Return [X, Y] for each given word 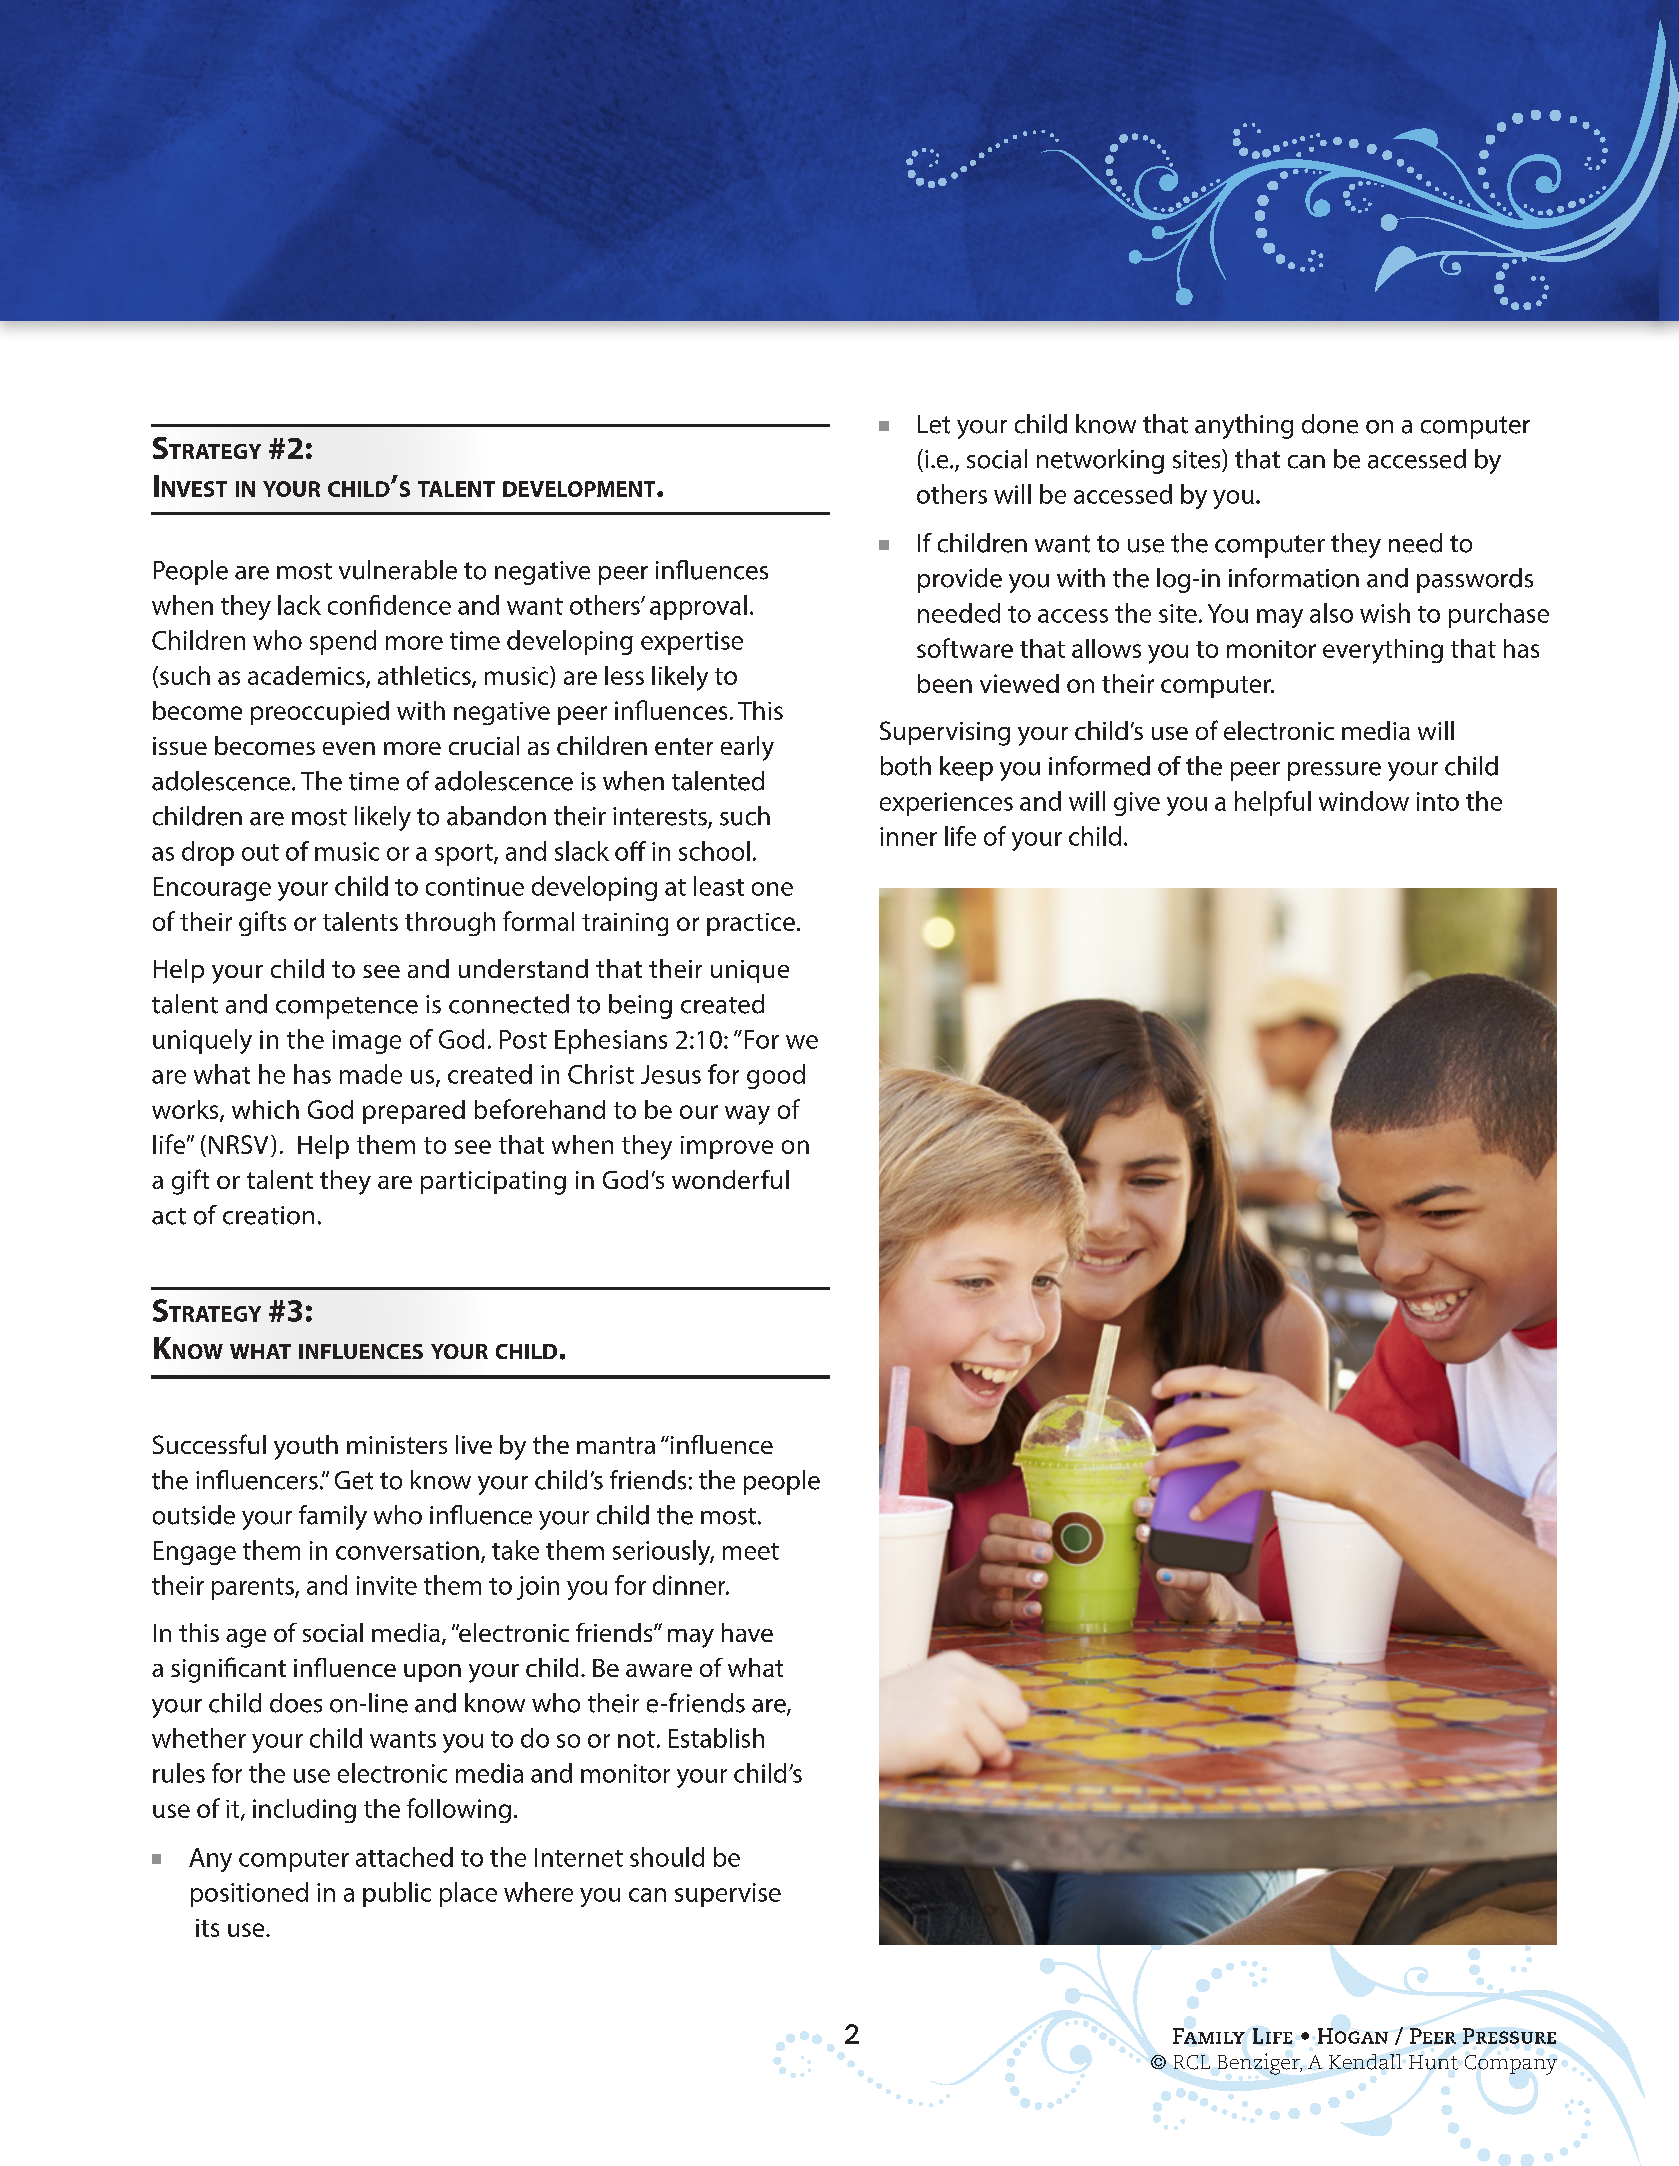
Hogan [1353, 2036]
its [207, 1928]
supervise [728, 1895]
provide [960, 580]
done [1330, 424]
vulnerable [398, 570]
